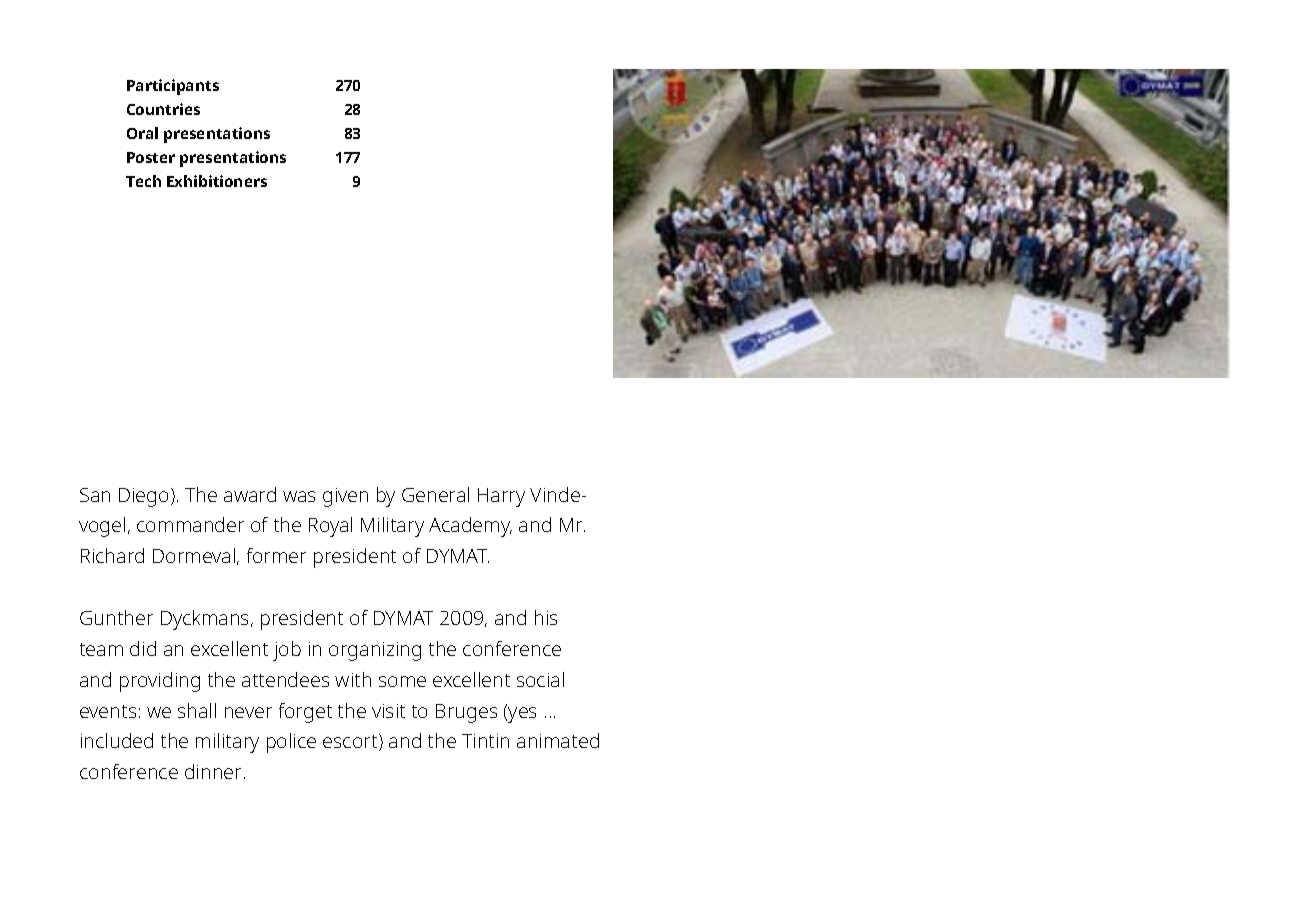  What do you see at coordinates (501, 497) in the image?
I see `Harry` at bounding box center [501, 497].
